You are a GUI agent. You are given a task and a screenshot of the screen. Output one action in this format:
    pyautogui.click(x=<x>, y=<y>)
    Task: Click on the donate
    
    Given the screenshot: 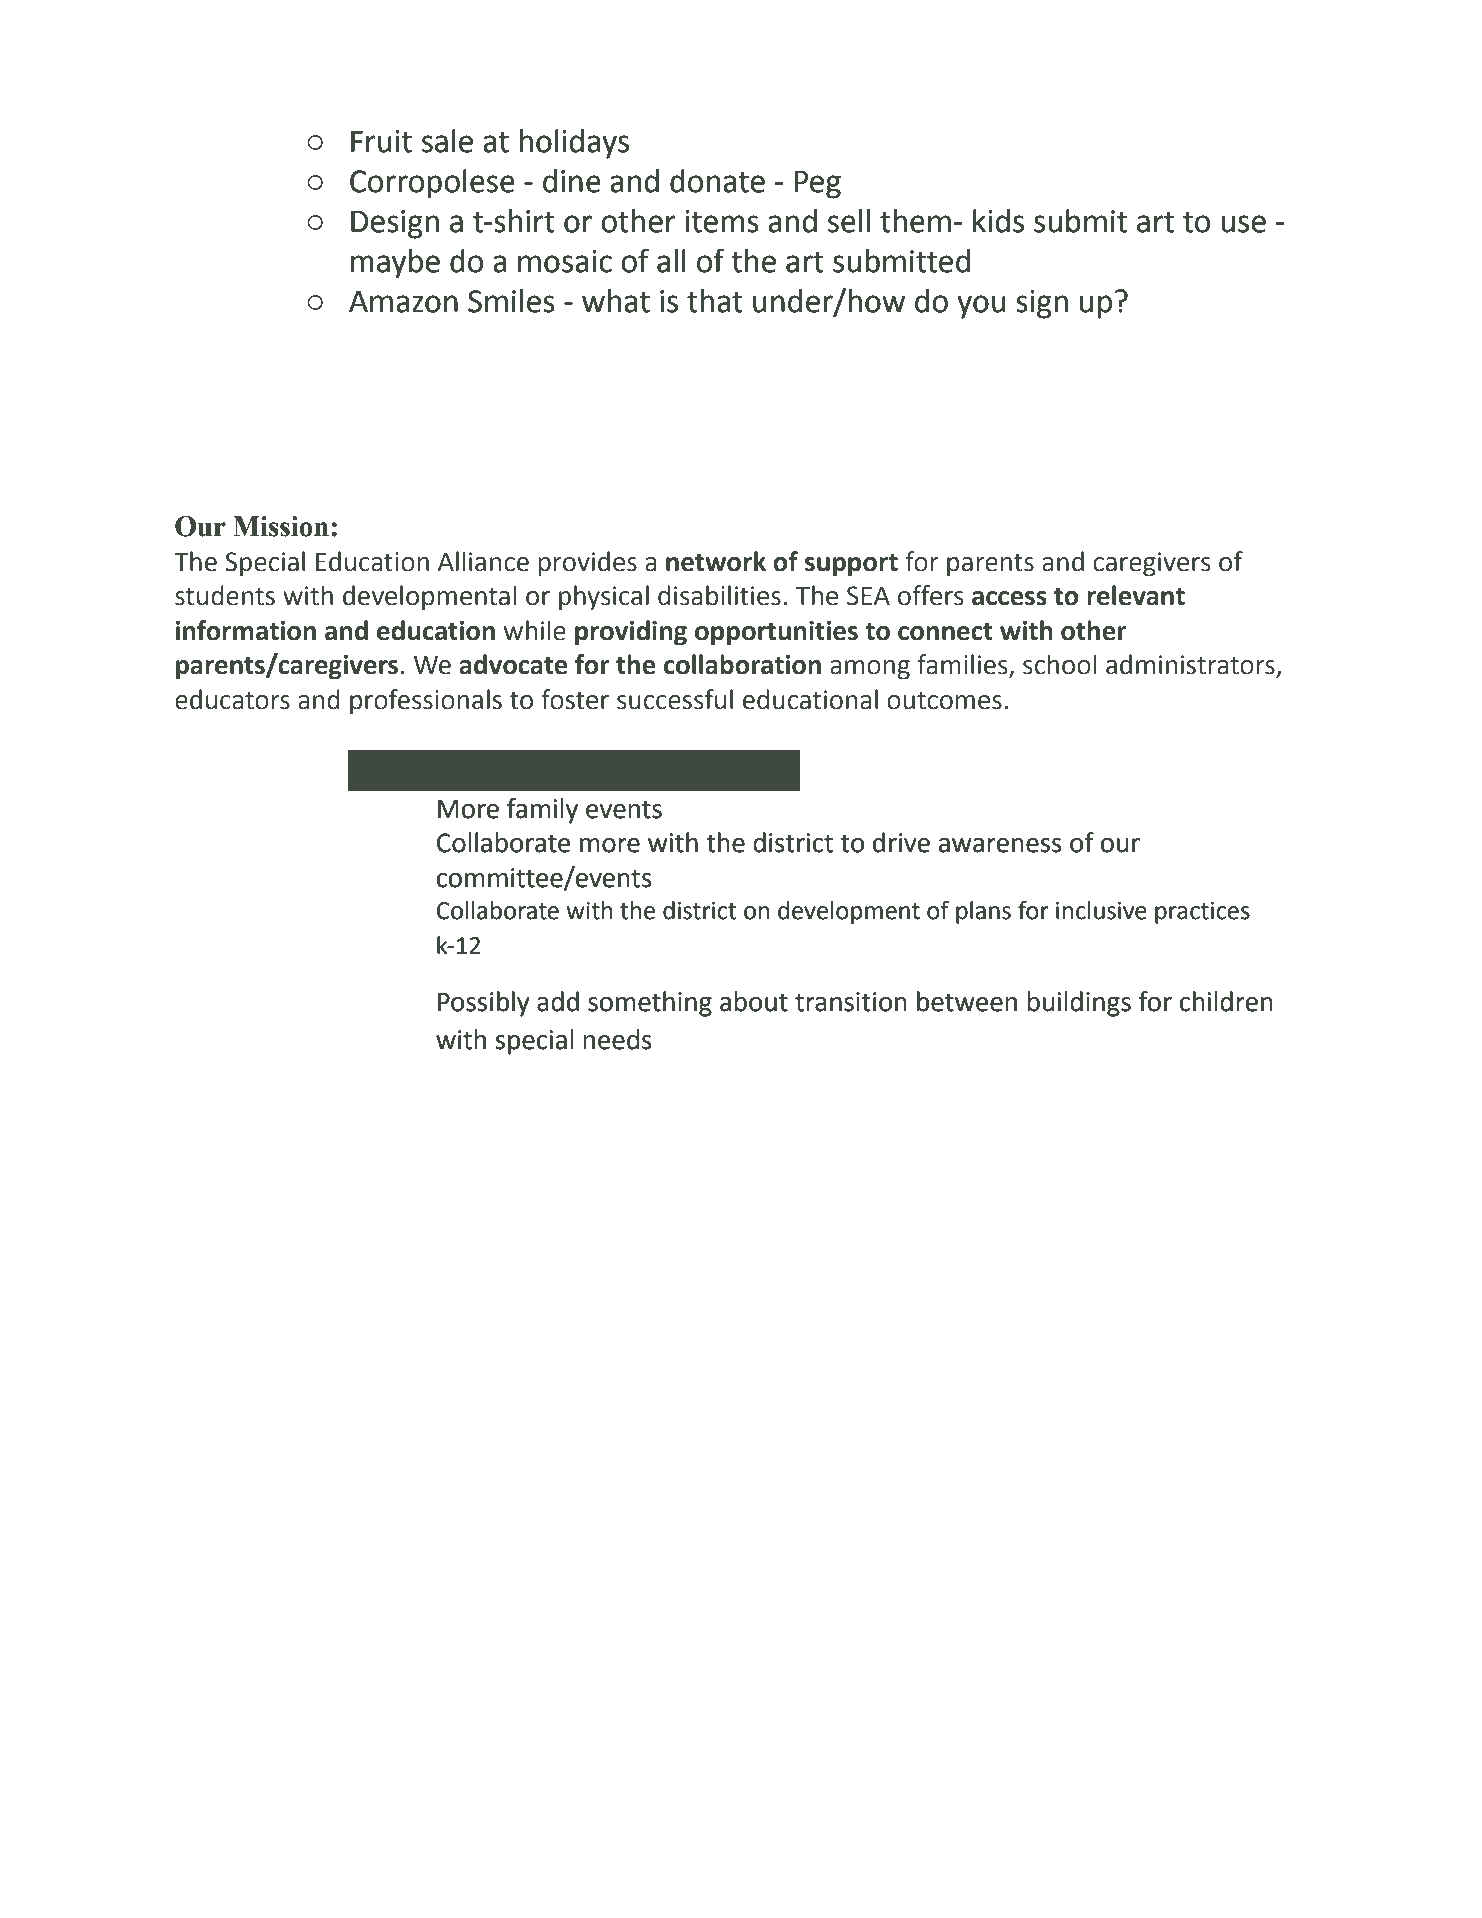 What is the action you would take?
    pyautogui.click(x=717, y=181)
